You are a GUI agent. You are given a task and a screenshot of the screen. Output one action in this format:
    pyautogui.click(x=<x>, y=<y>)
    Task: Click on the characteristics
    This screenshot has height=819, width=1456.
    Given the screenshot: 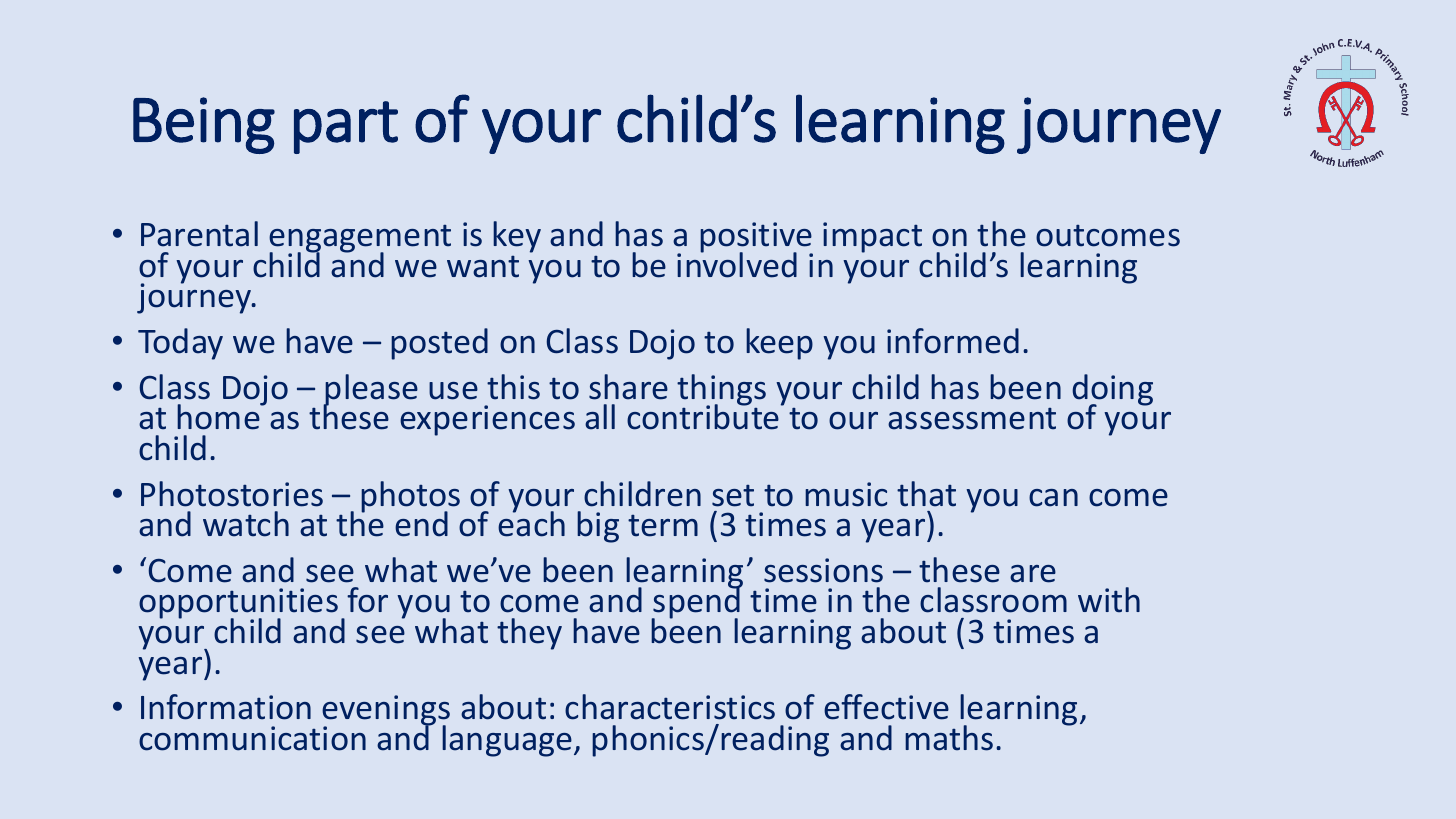 What is the action you would take?
    pyautogui.click(x=670, y=707)
